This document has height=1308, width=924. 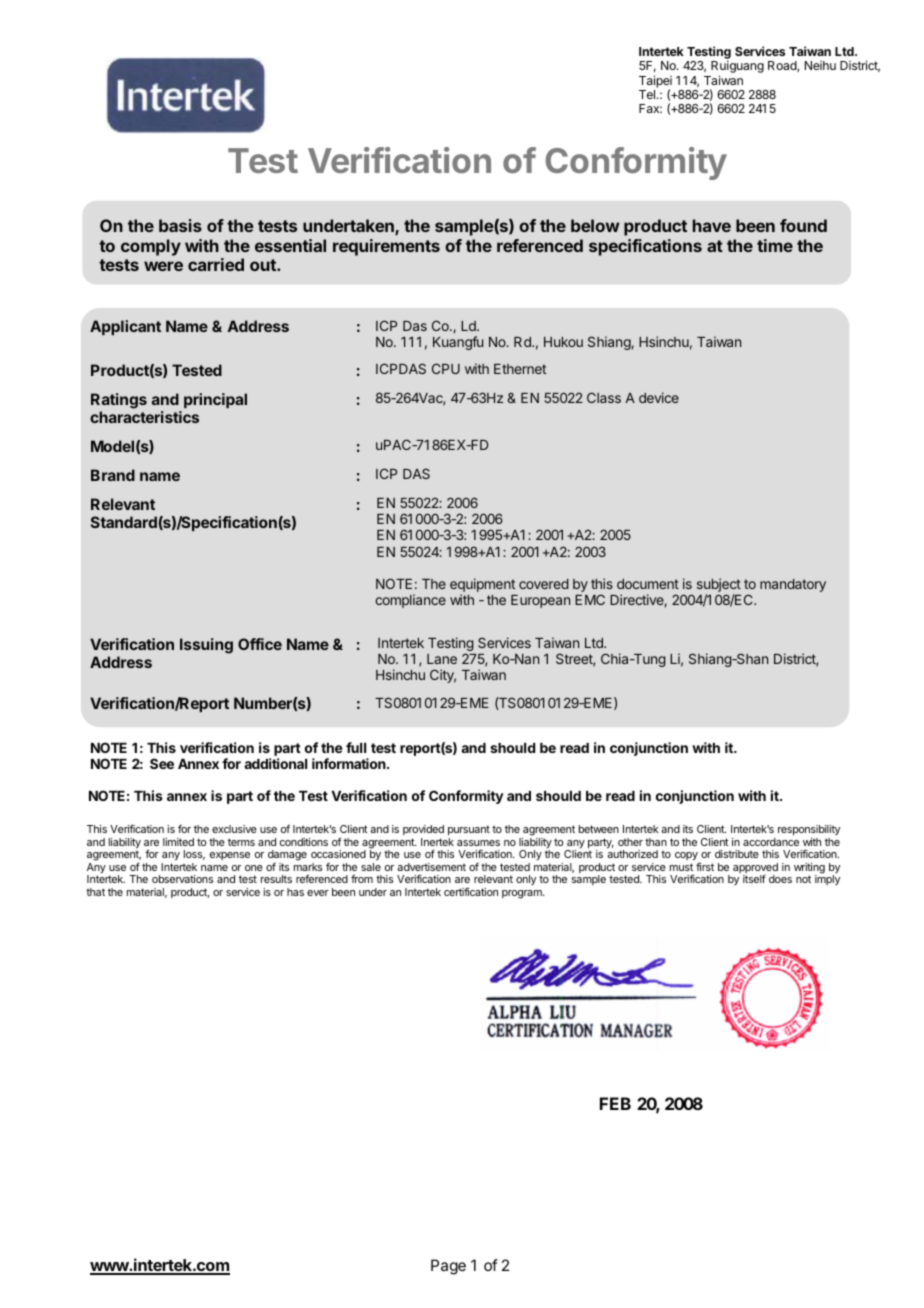 What do you see at coordinates (448, 1267) in the document?
I see `Page` at bounding box center [448, 1267].
